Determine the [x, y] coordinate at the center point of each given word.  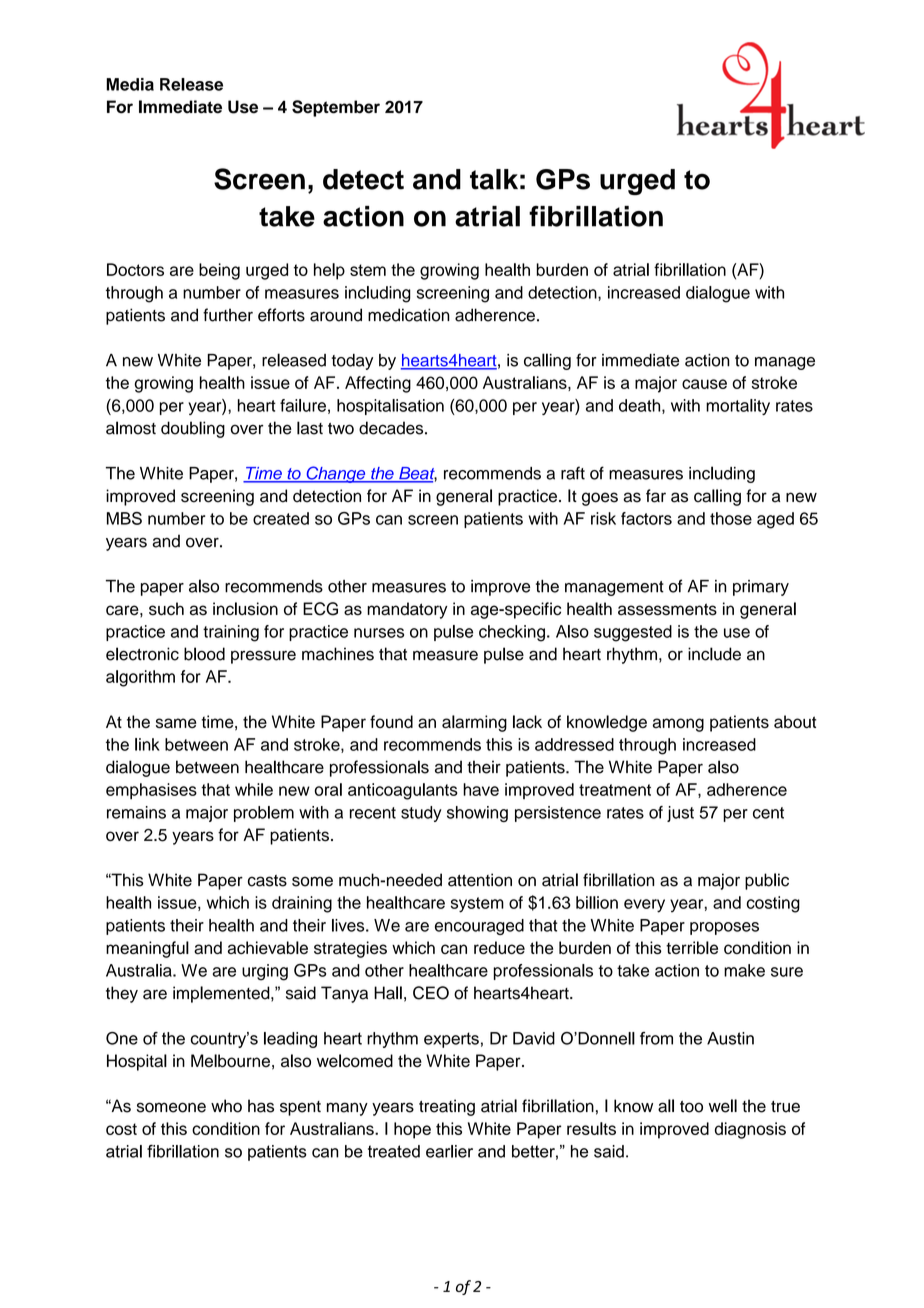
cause [704, 384]
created [281, 518]
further [228, 315]
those [731, 518]
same [176, 723]
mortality [738, 407]
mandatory [407, 610]
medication [409, 315]
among [678, 725]
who [226, 1106]
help [329, 271]
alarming [474, 723]
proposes [724, 928]
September [336, 108]
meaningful [147, 949]
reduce [499, 947]
